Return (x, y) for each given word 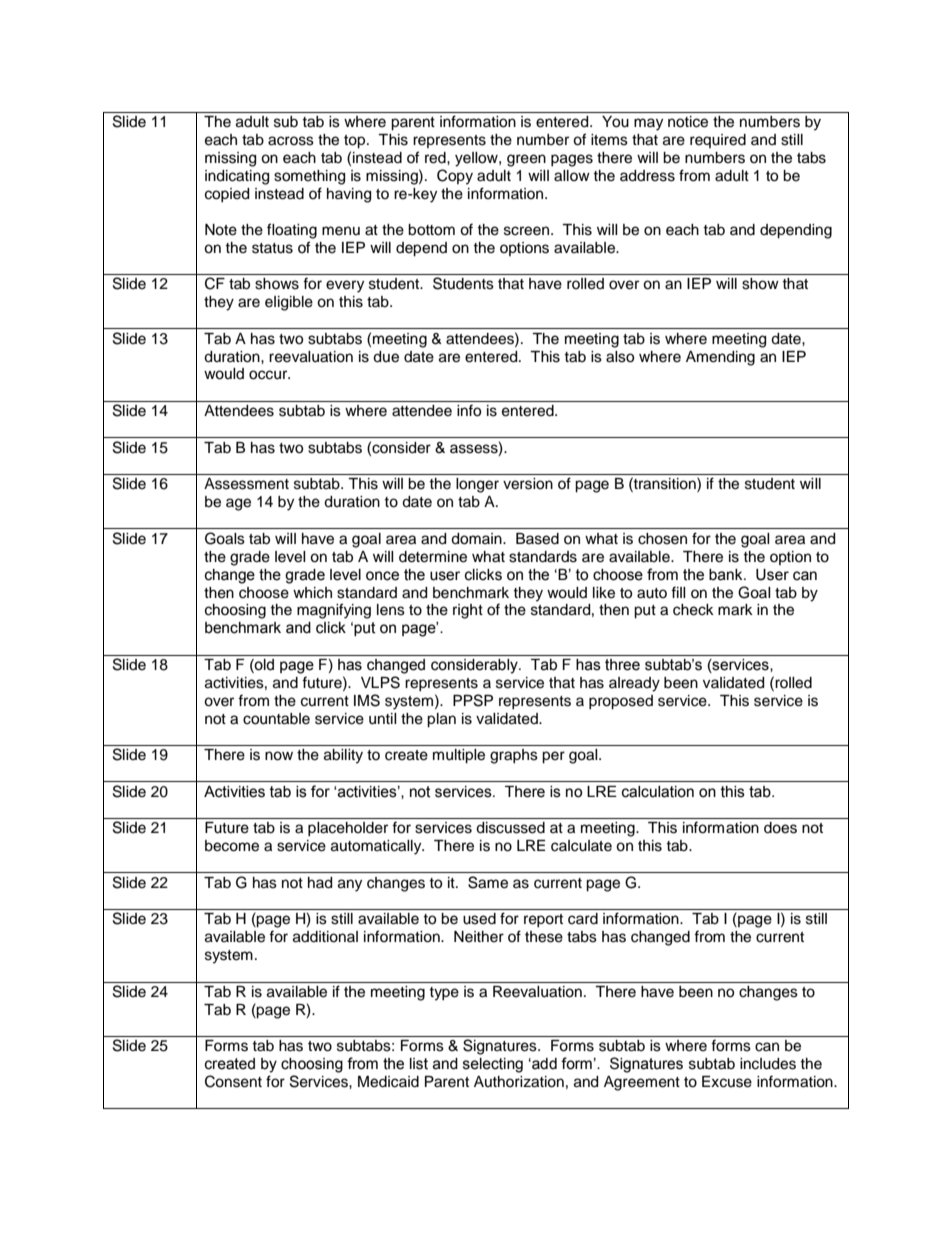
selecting (493, 1065)
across (291, 141)
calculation (658, 792)
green (526, 160)
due (386, 357)
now (279, 756)
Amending (720, 358)
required (718, 141)
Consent (233, 1081)
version (528, 484)
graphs (514, 756)
